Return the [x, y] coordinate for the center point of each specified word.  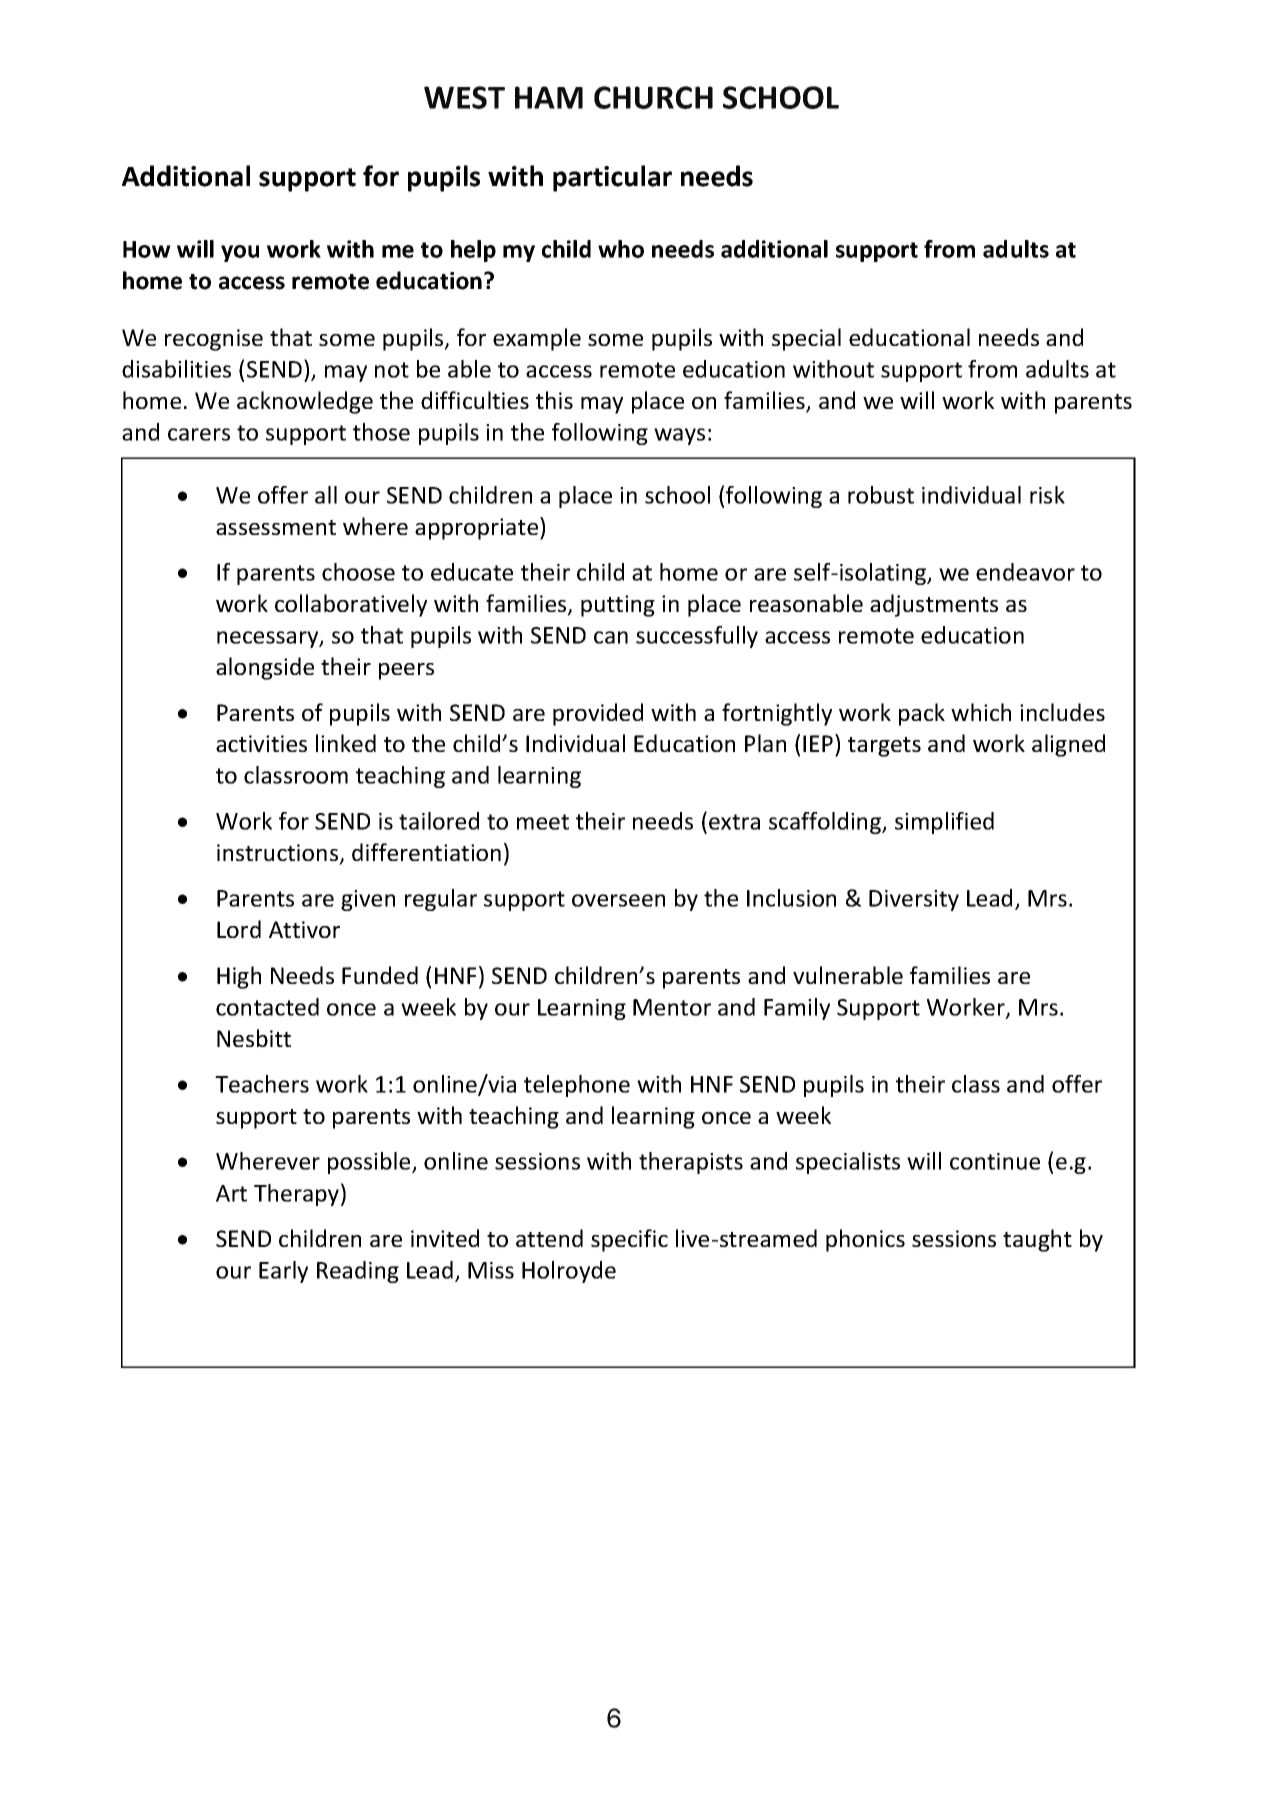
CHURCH [653, 97]
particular [612, 178]
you [240, 253]
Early [283, 1272]
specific [629, 1240]
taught [1037, 1240]
